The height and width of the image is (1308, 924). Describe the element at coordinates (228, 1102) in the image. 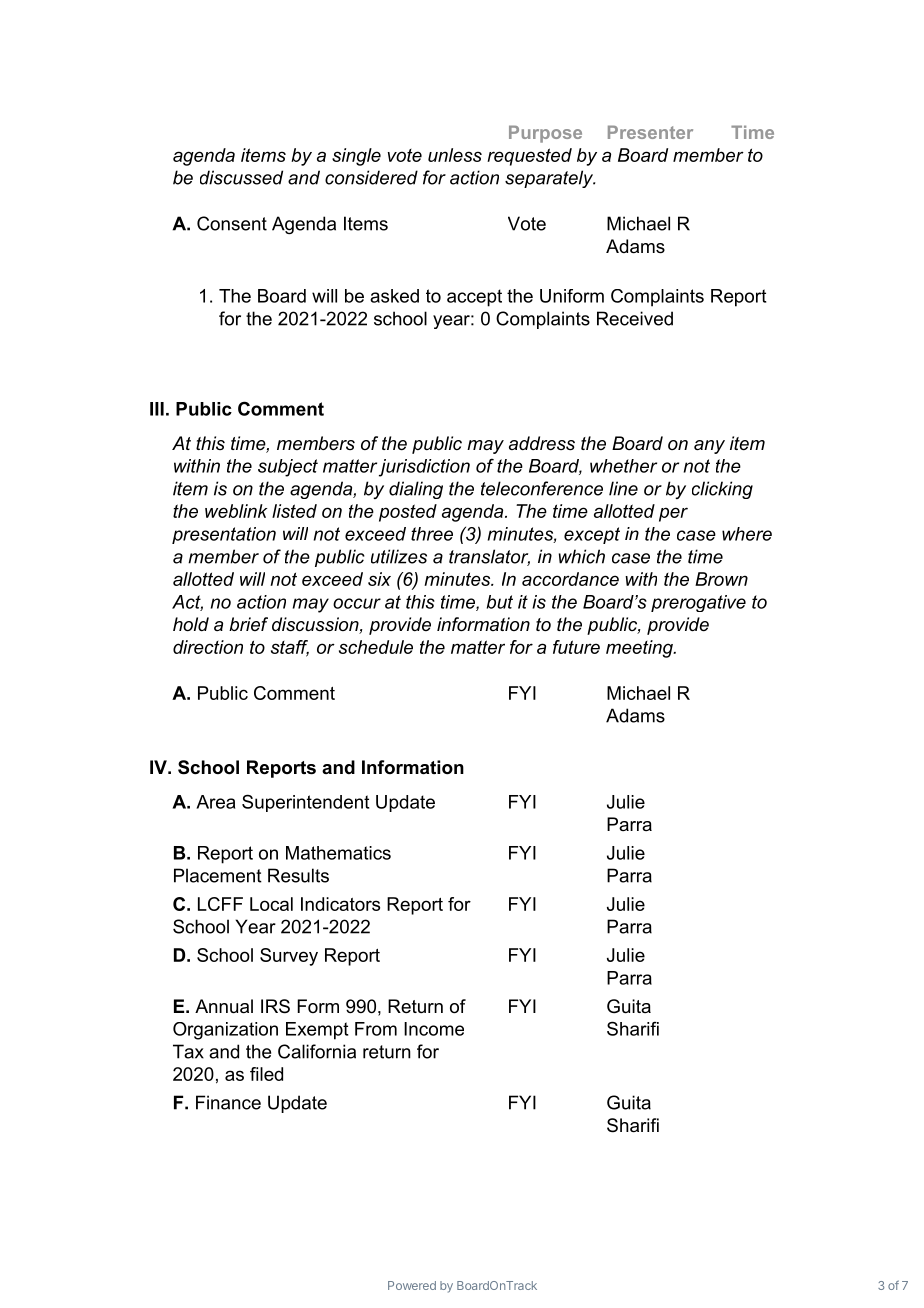

I see `Finance` at that location.
